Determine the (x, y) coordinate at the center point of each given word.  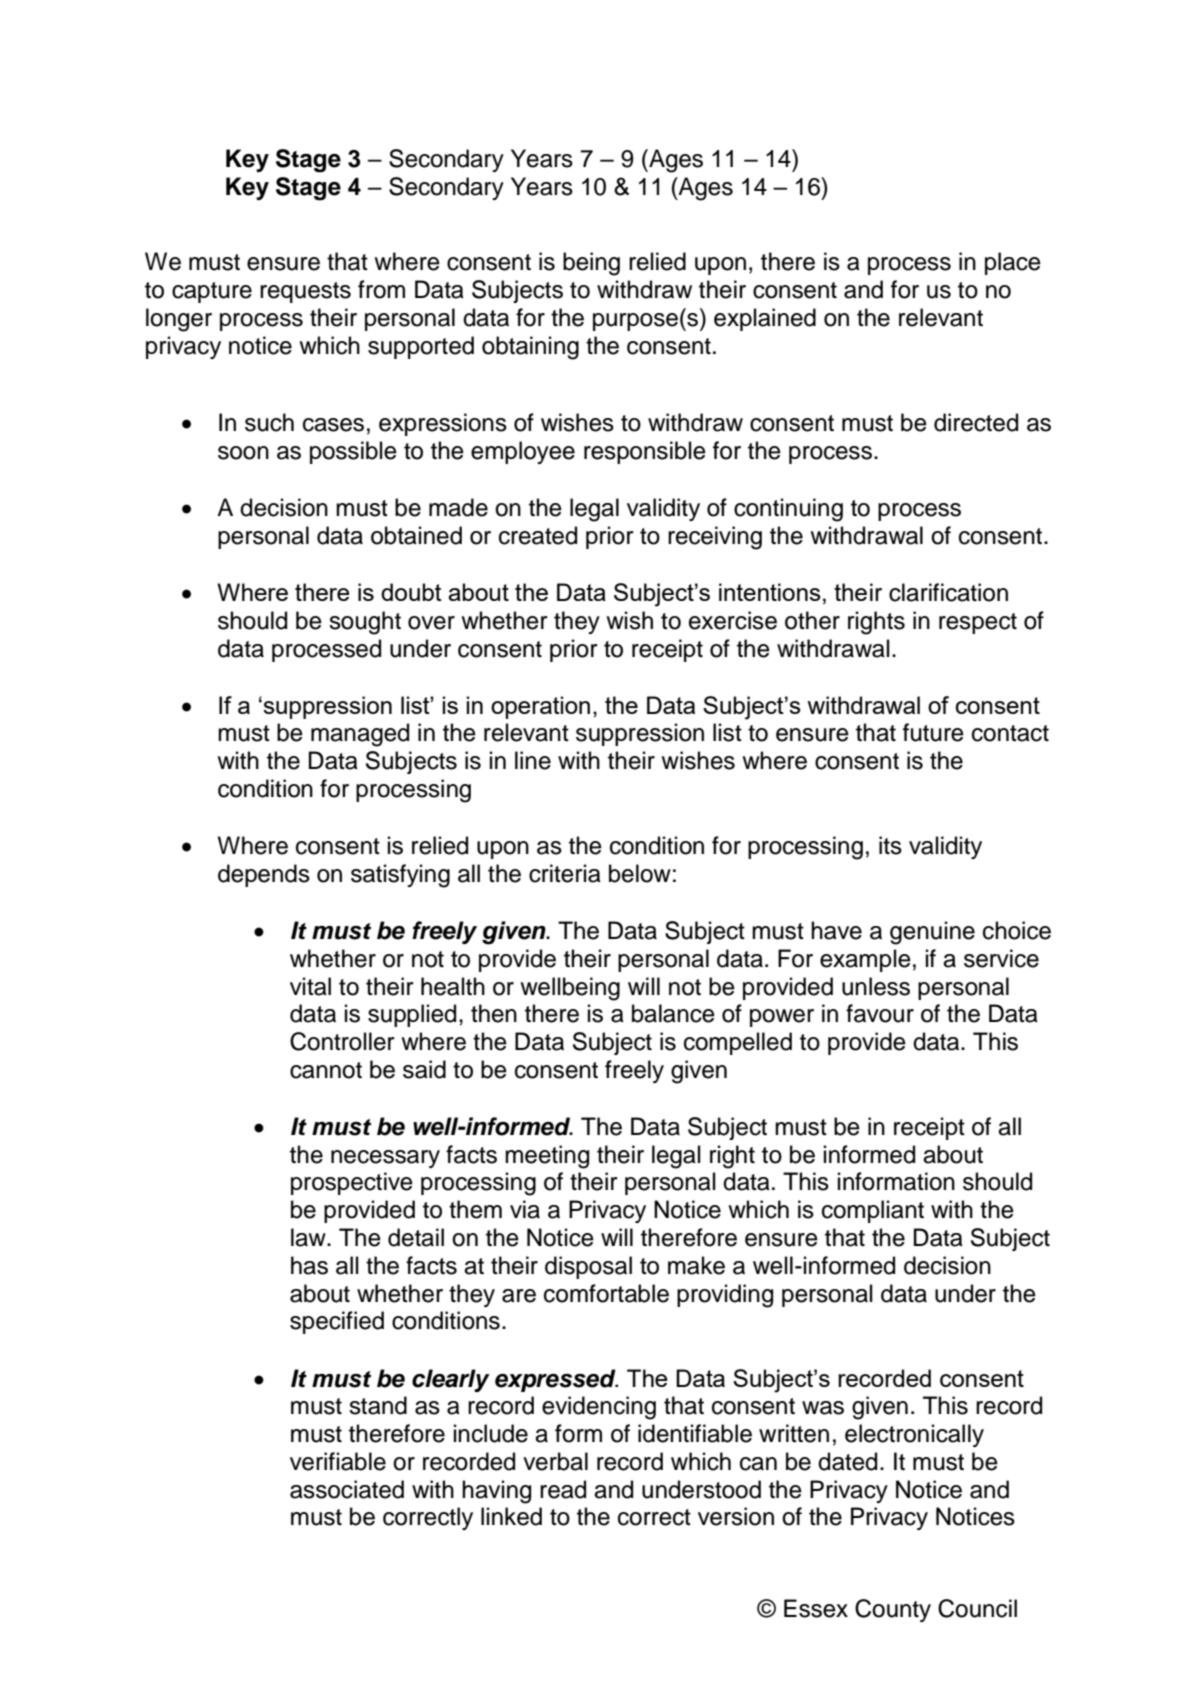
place (1013, 263)
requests (305, 292)
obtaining (530, 348)
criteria (565, 873)
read (563, 1489)
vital (310, 986)
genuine (932, 933)
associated (347, 1489)
